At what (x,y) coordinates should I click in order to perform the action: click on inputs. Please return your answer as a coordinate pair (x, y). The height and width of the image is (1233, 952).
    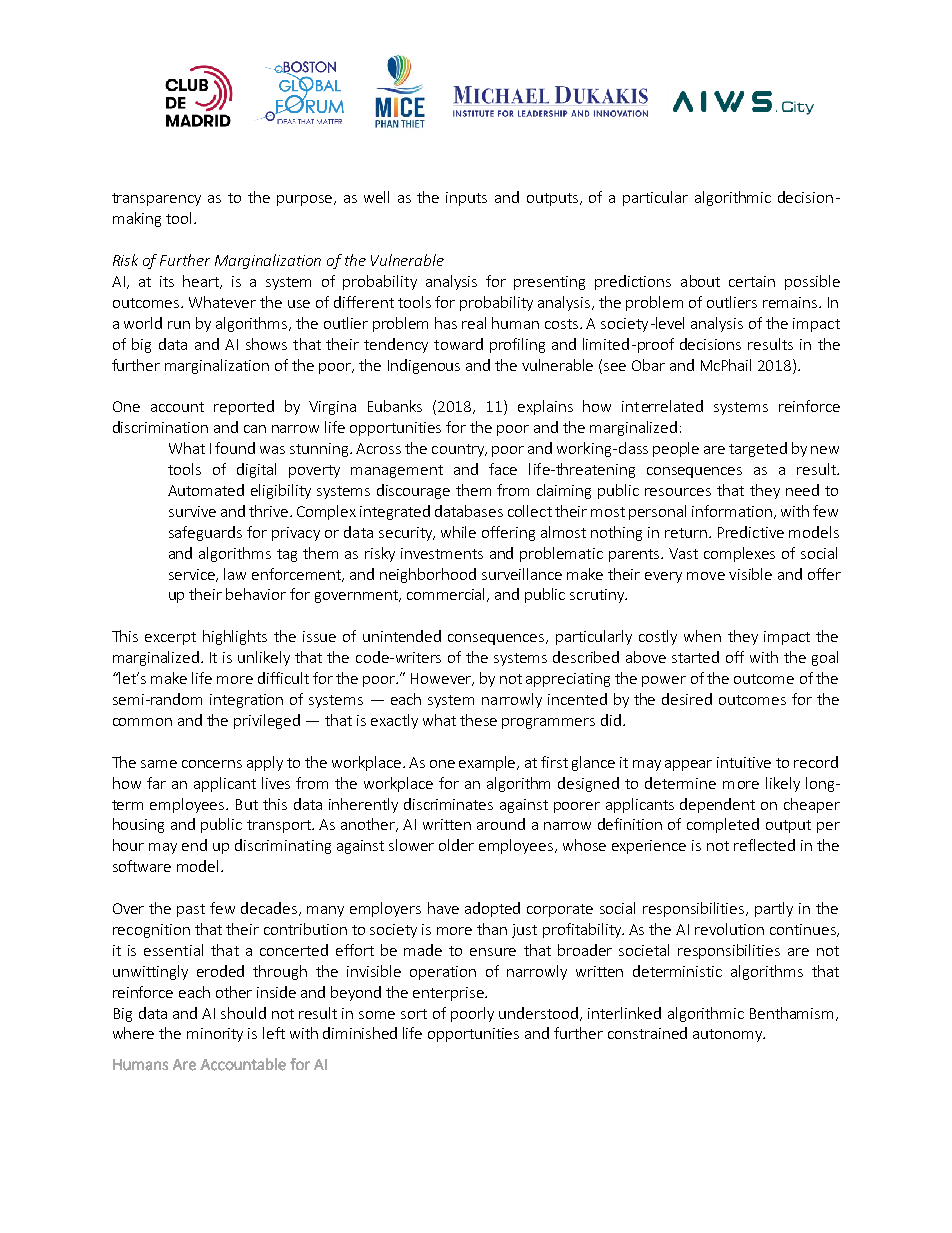
    Looking at the image, I should click on (466, 199).
